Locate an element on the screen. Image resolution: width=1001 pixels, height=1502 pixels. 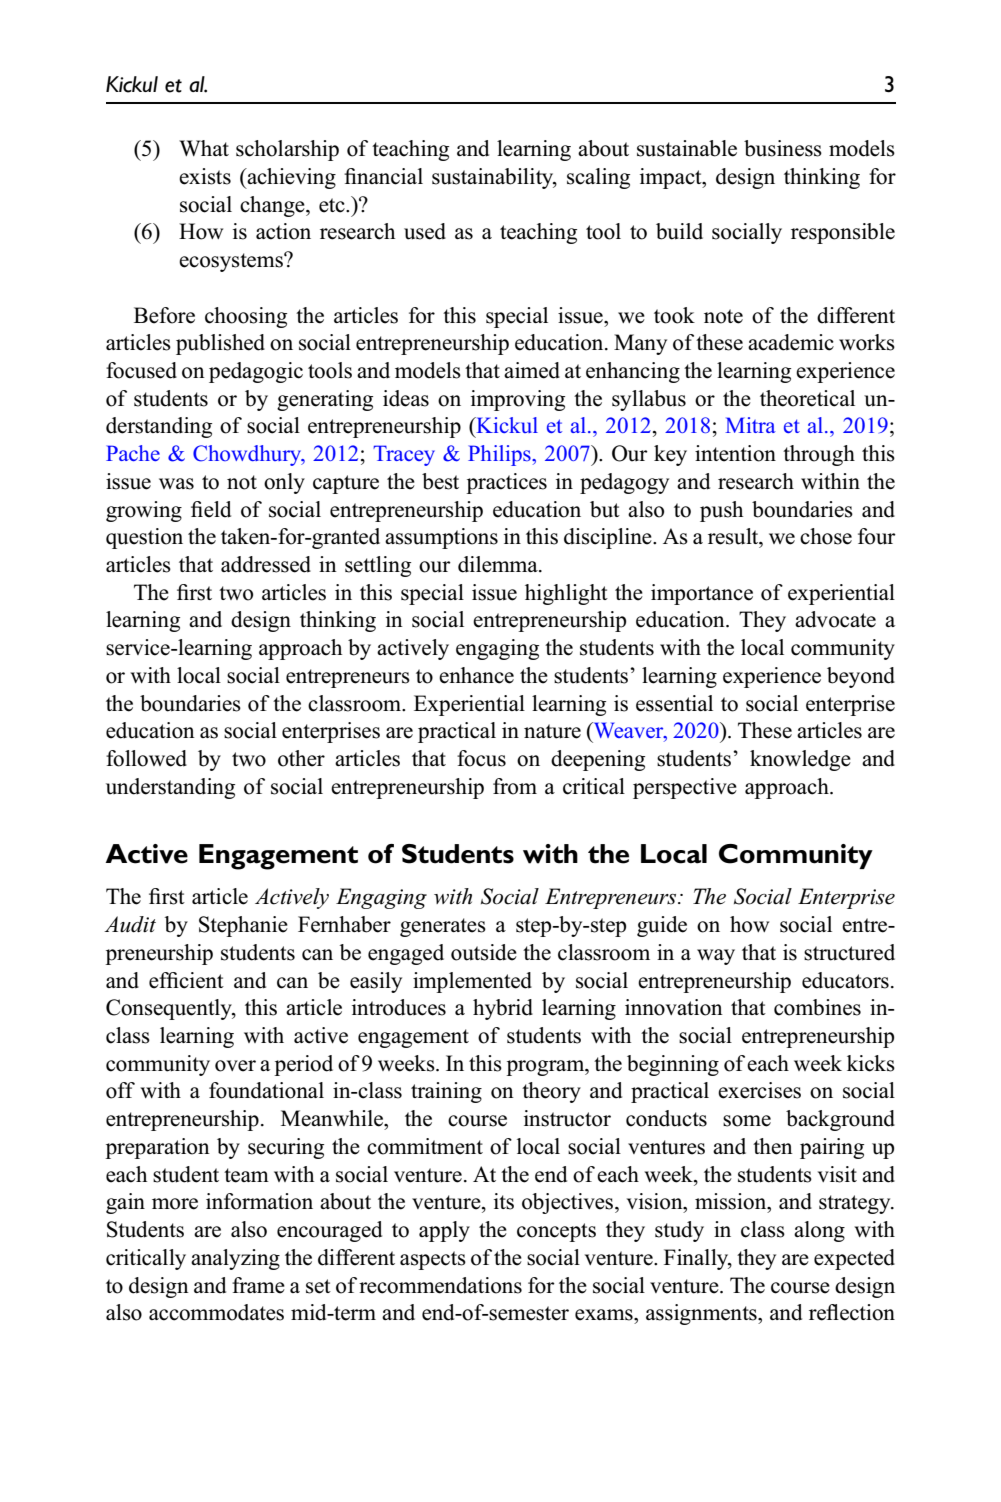
enhance is located at coordinates (476, 675).
